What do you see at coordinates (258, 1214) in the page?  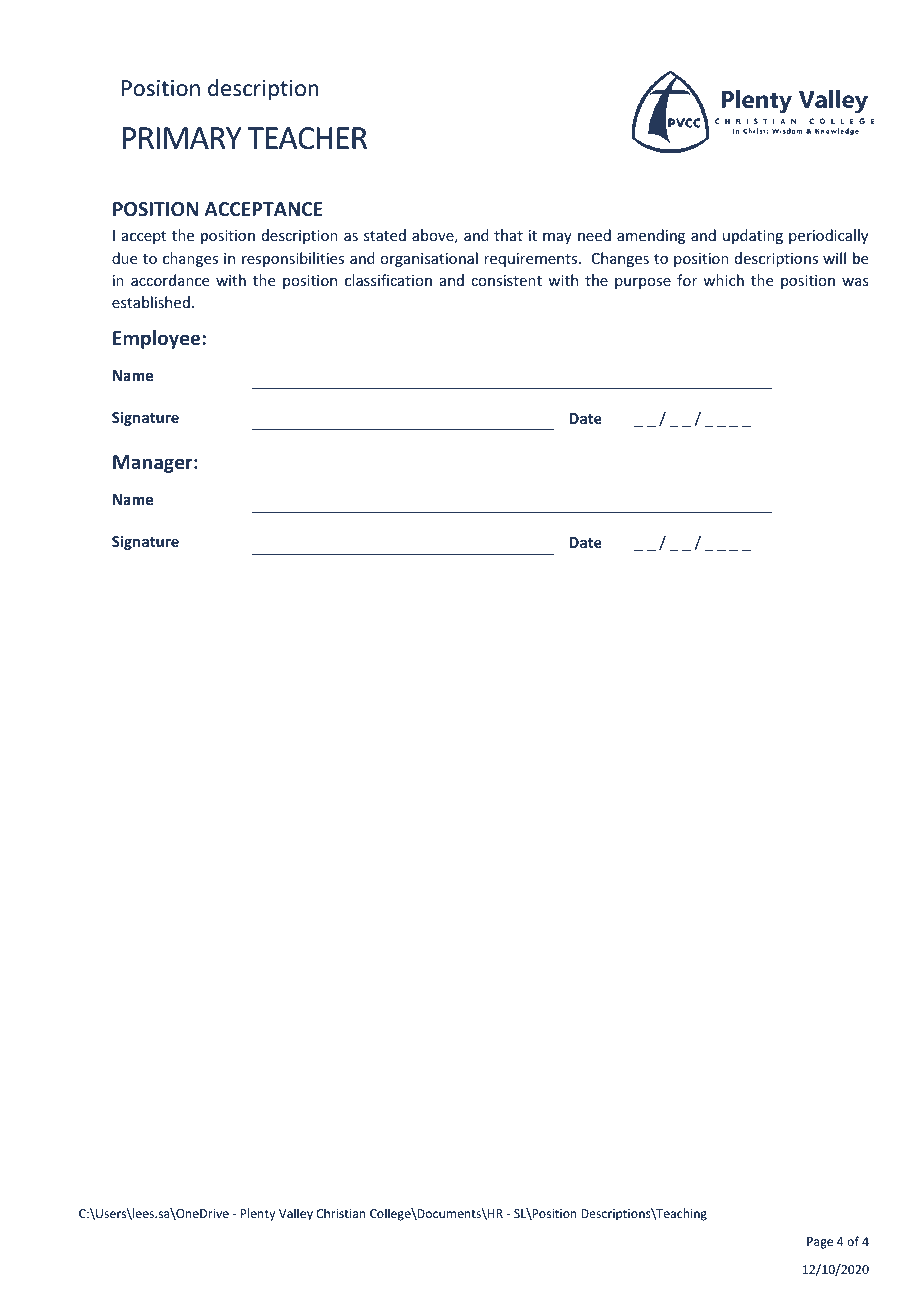 I see `Plenty` at bounding box center [258, 1214].
